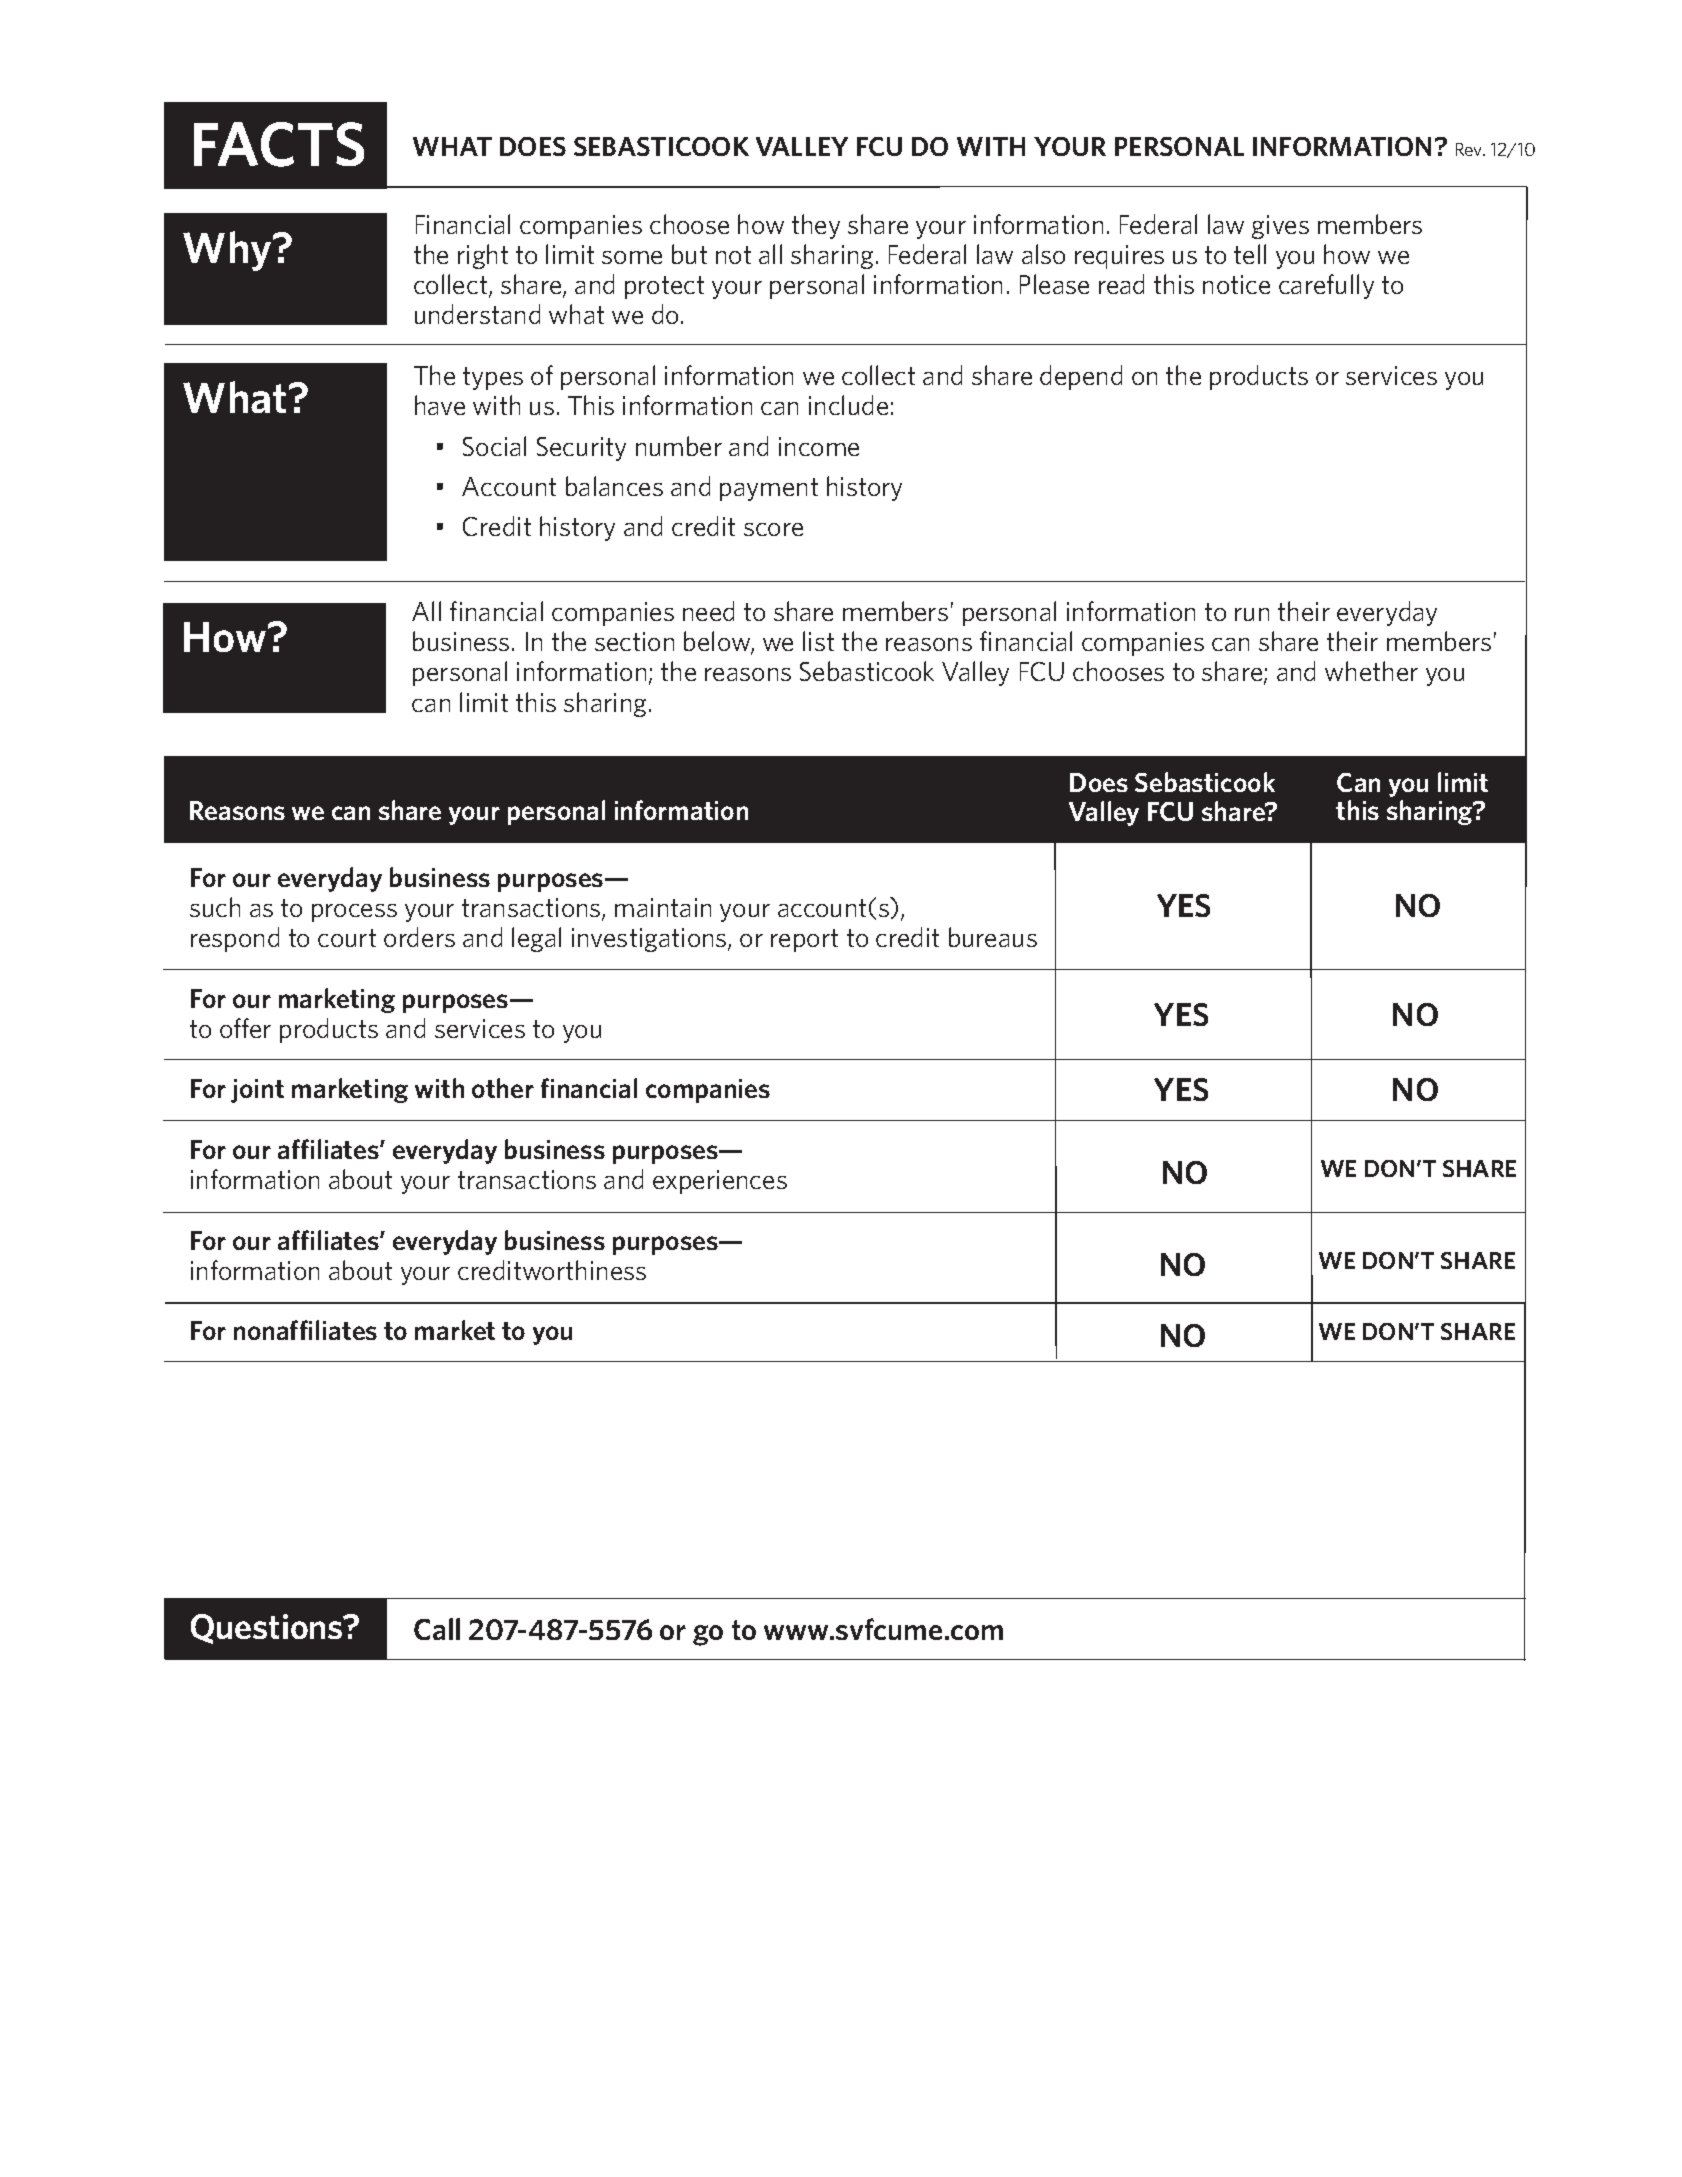  Describe the element at coordinates (816, 226) in the screenshot. I see `they` at that location.
